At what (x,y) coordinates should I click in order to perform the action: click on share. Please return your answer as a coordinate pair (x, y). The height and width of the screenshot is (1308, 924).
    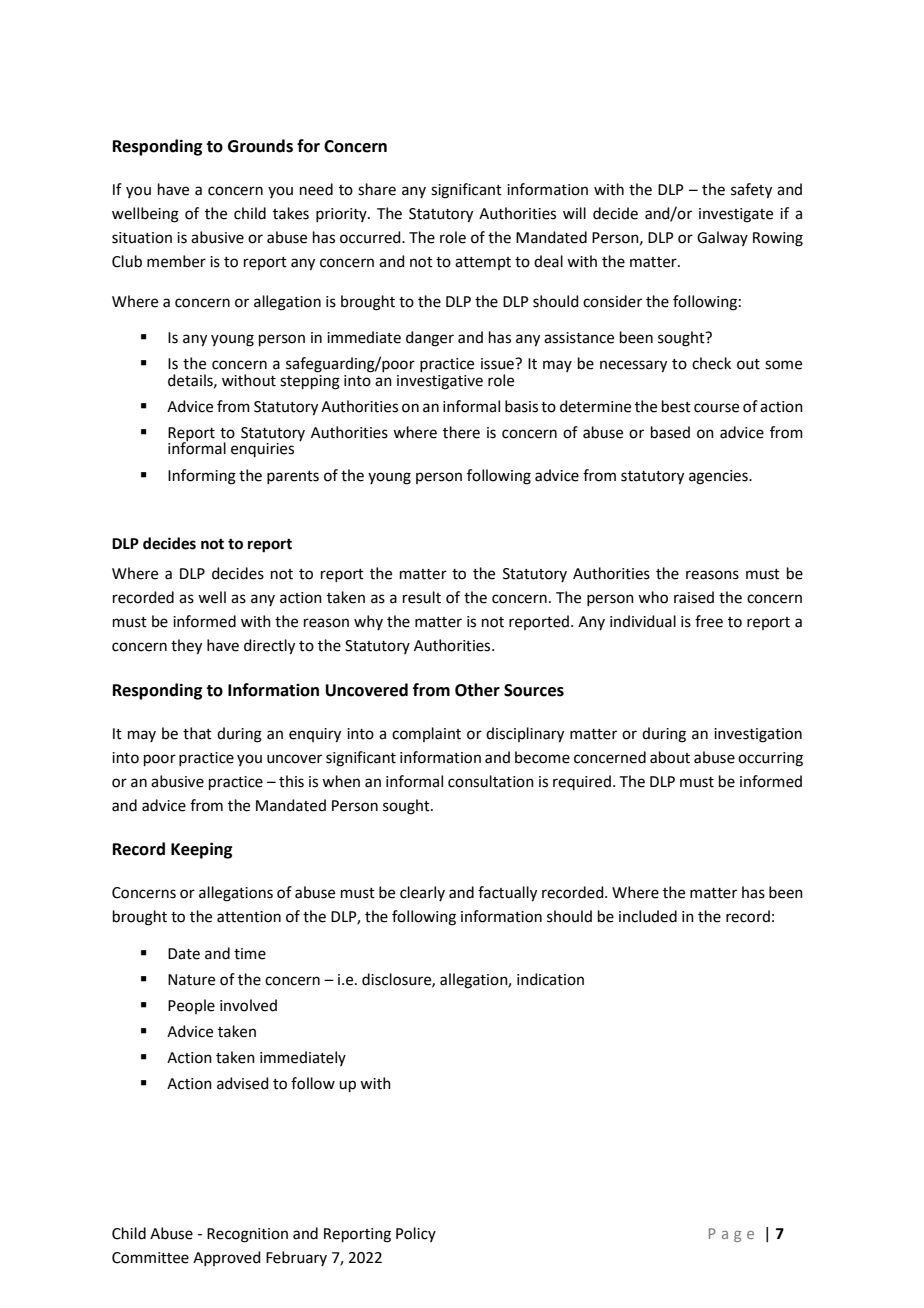
    Looking at the image, I should click on (377, 189).
